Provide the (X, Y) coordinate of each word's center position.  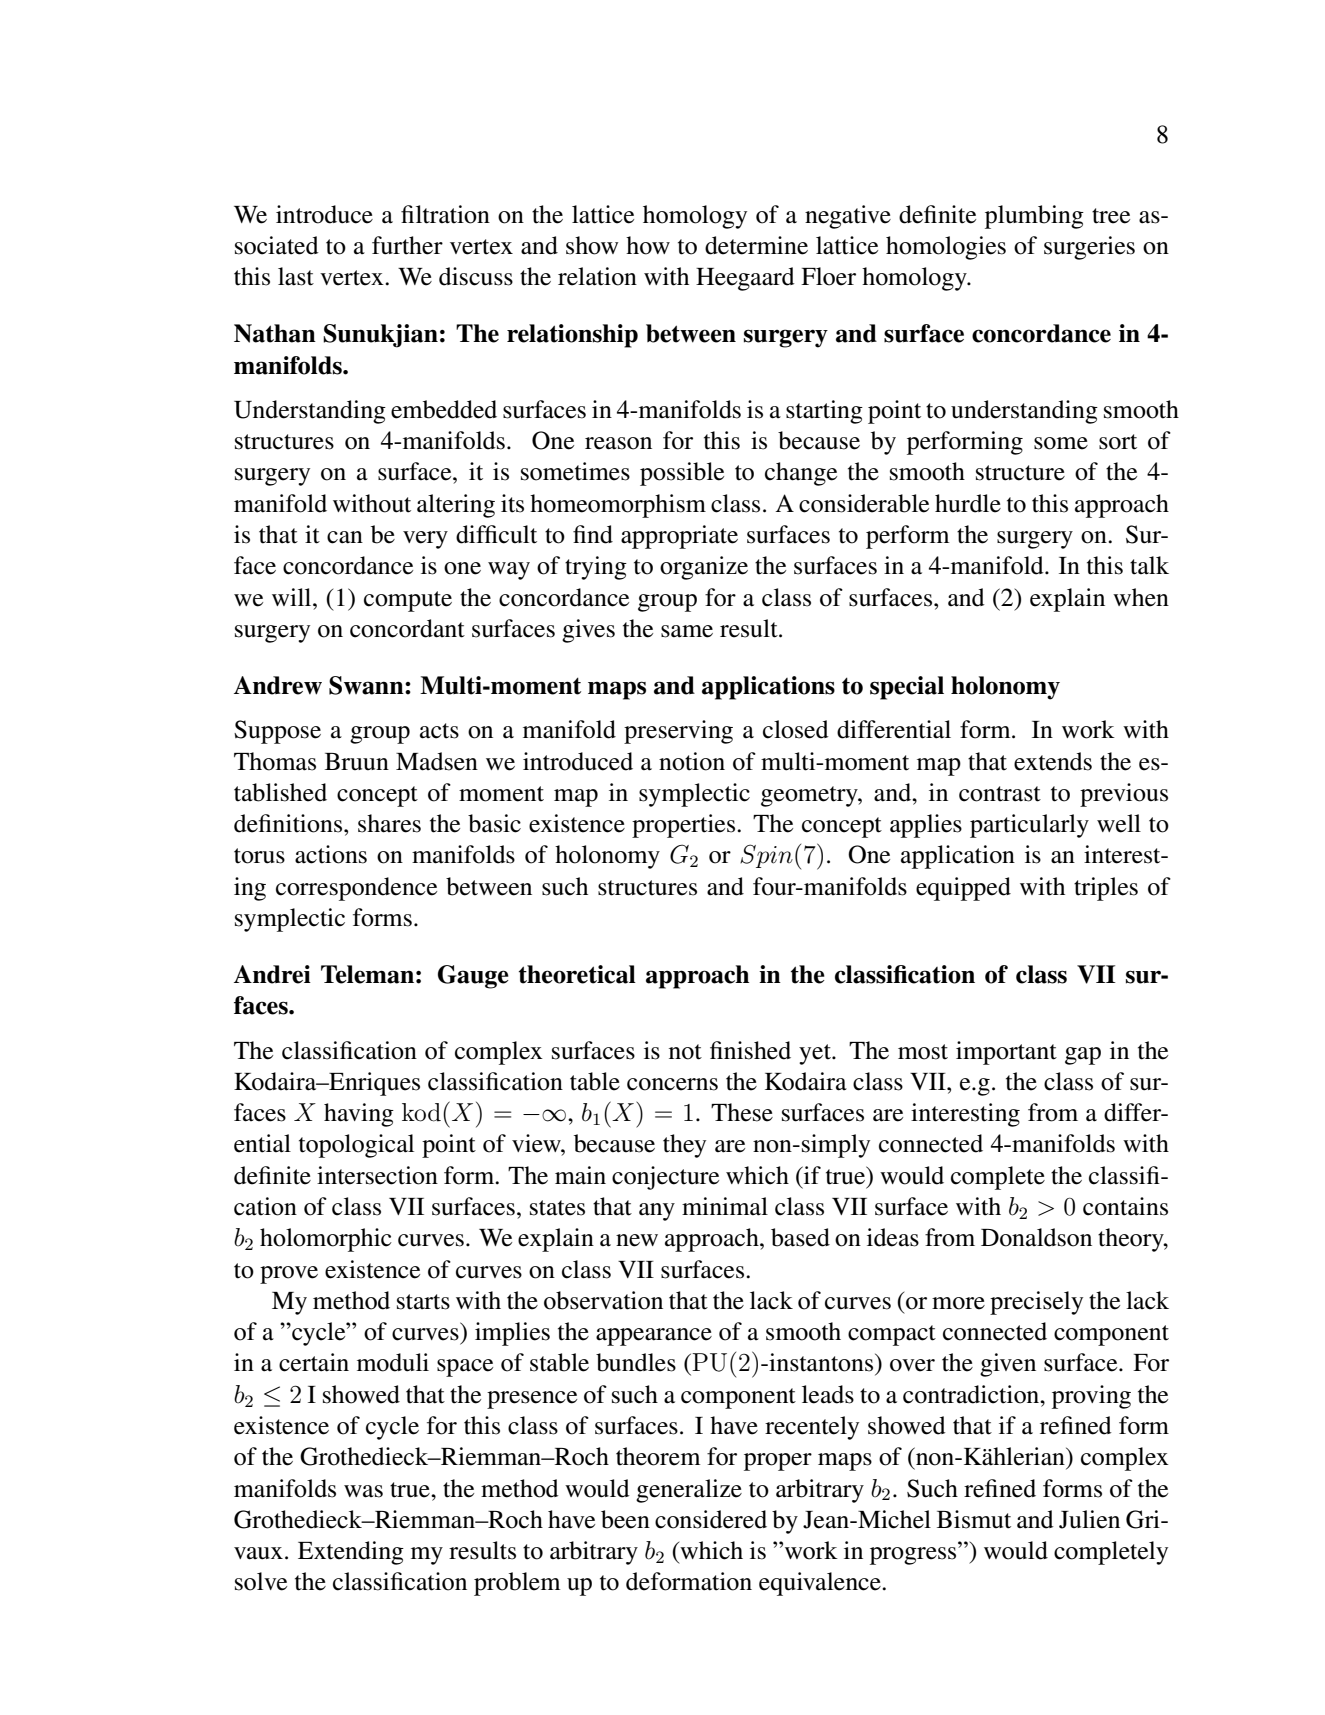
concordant (407, 628)
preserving (678, 732)
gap (1083, 1056)
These (742, 1112)
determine (756, 245)
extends (1053, 761)
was (363, 1491)
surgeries (1089, 248)
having (359, 1115)
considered (711, 1519)
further (407, 245)
